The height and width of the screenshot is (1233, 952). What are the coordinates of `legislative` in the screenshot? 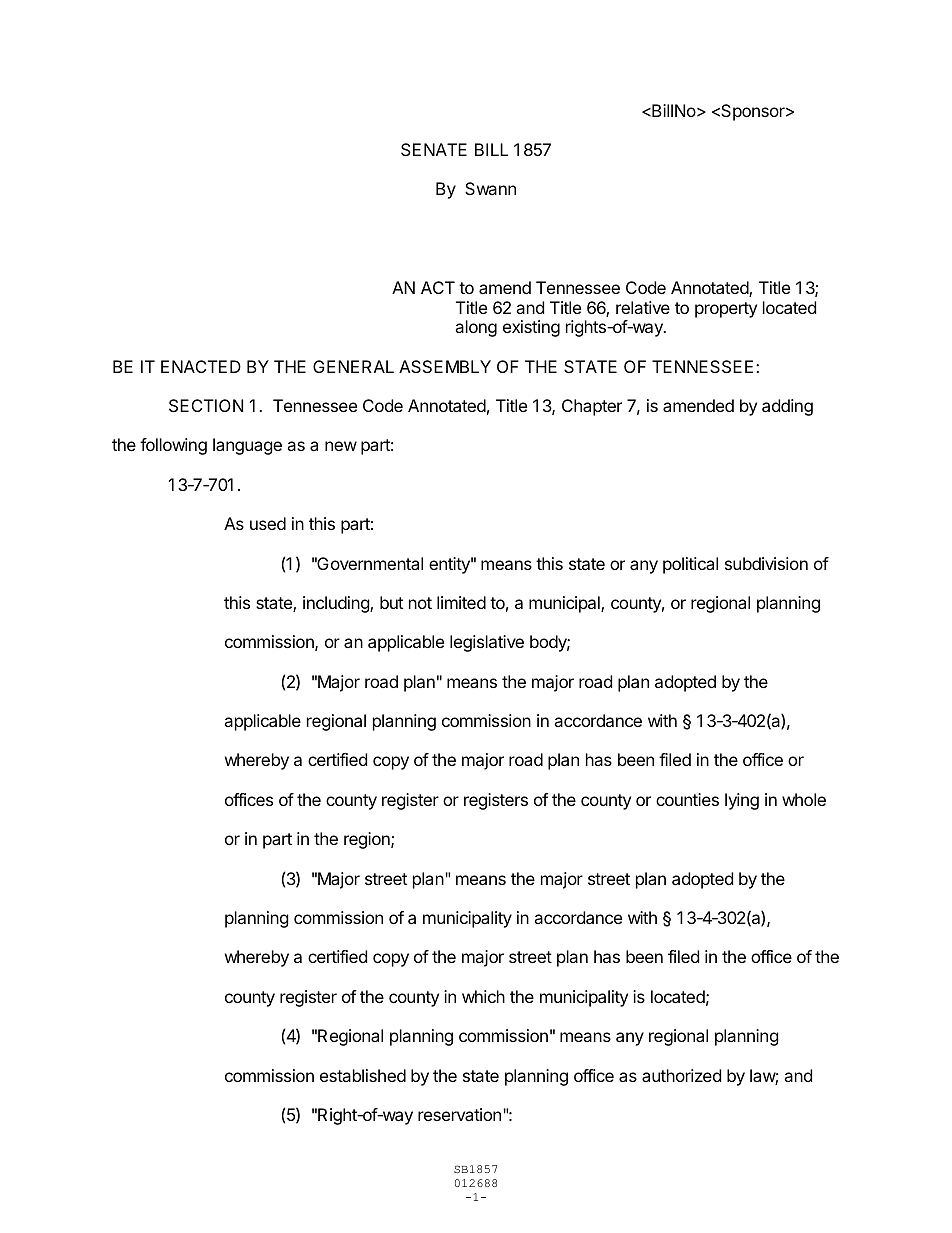 It's located at (487, 643).
